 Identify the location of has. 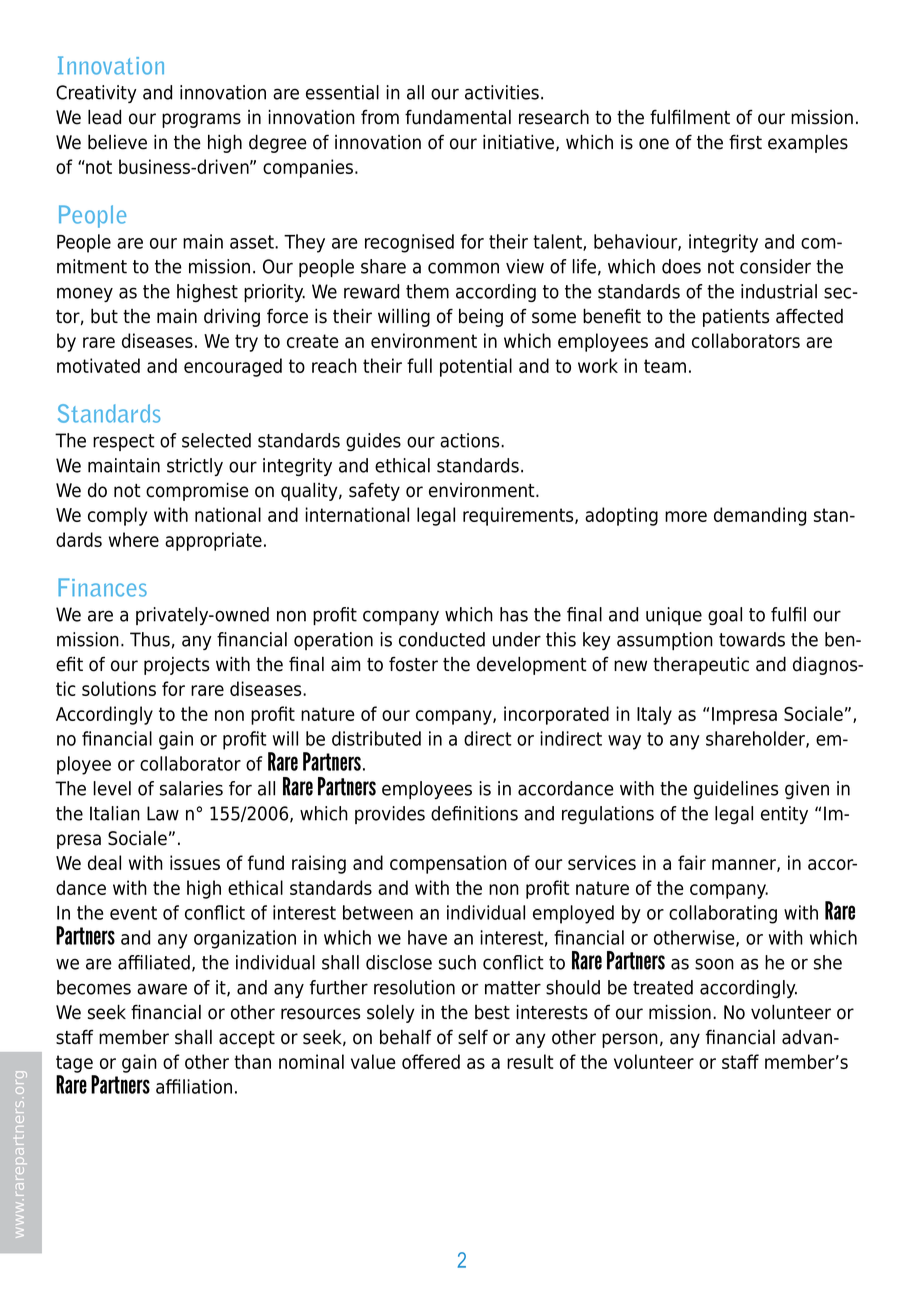
(514, 614).
